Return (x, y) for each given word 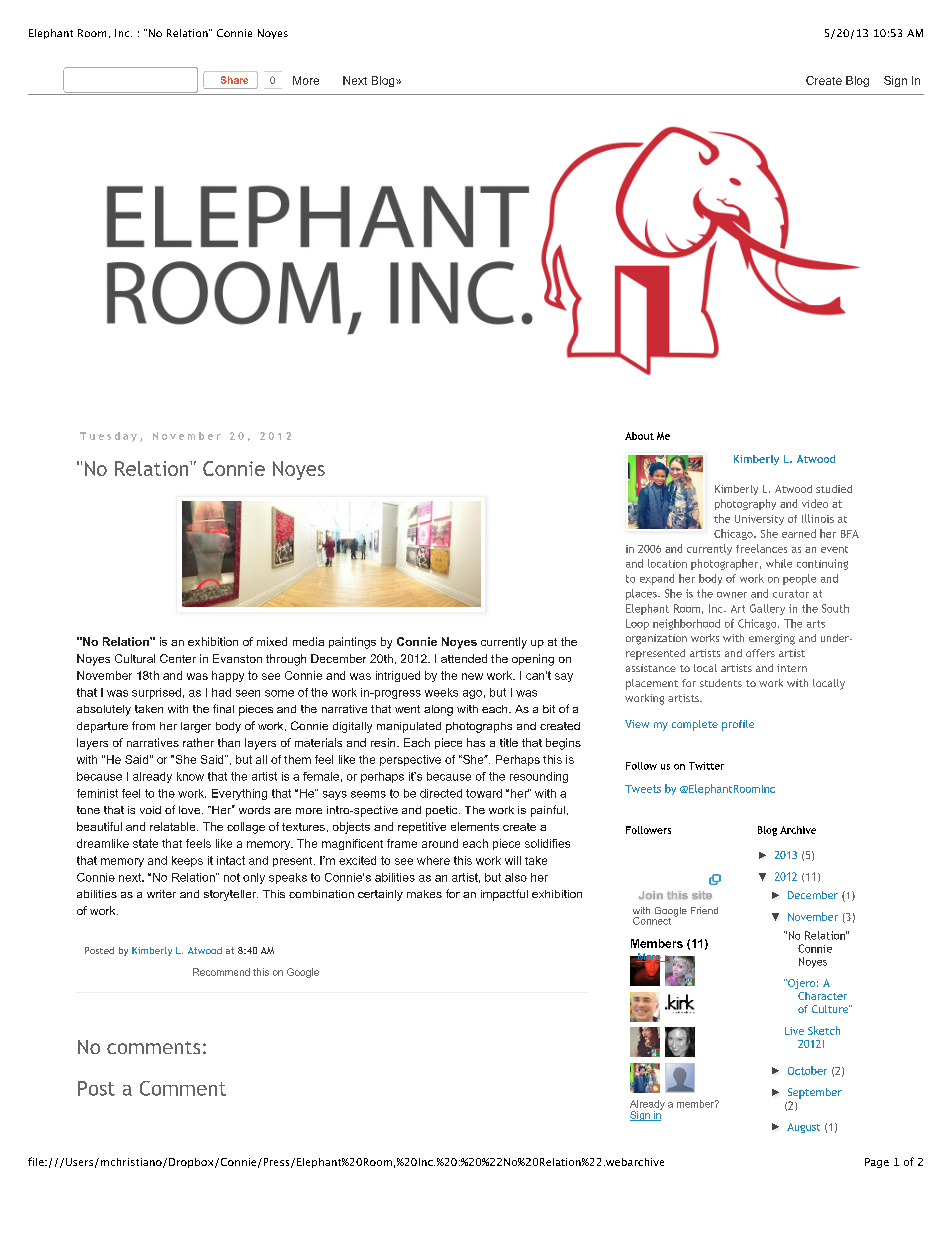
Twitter (706, 766)
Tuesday (108, 437)
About (639, 436)
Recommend (221, 972)
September (815, 1093)
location (667, 563)
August (803, 1128)
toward (484, 793)
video (815, 503)
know (190, 776)
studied (834, 489)
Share (234, 80)
